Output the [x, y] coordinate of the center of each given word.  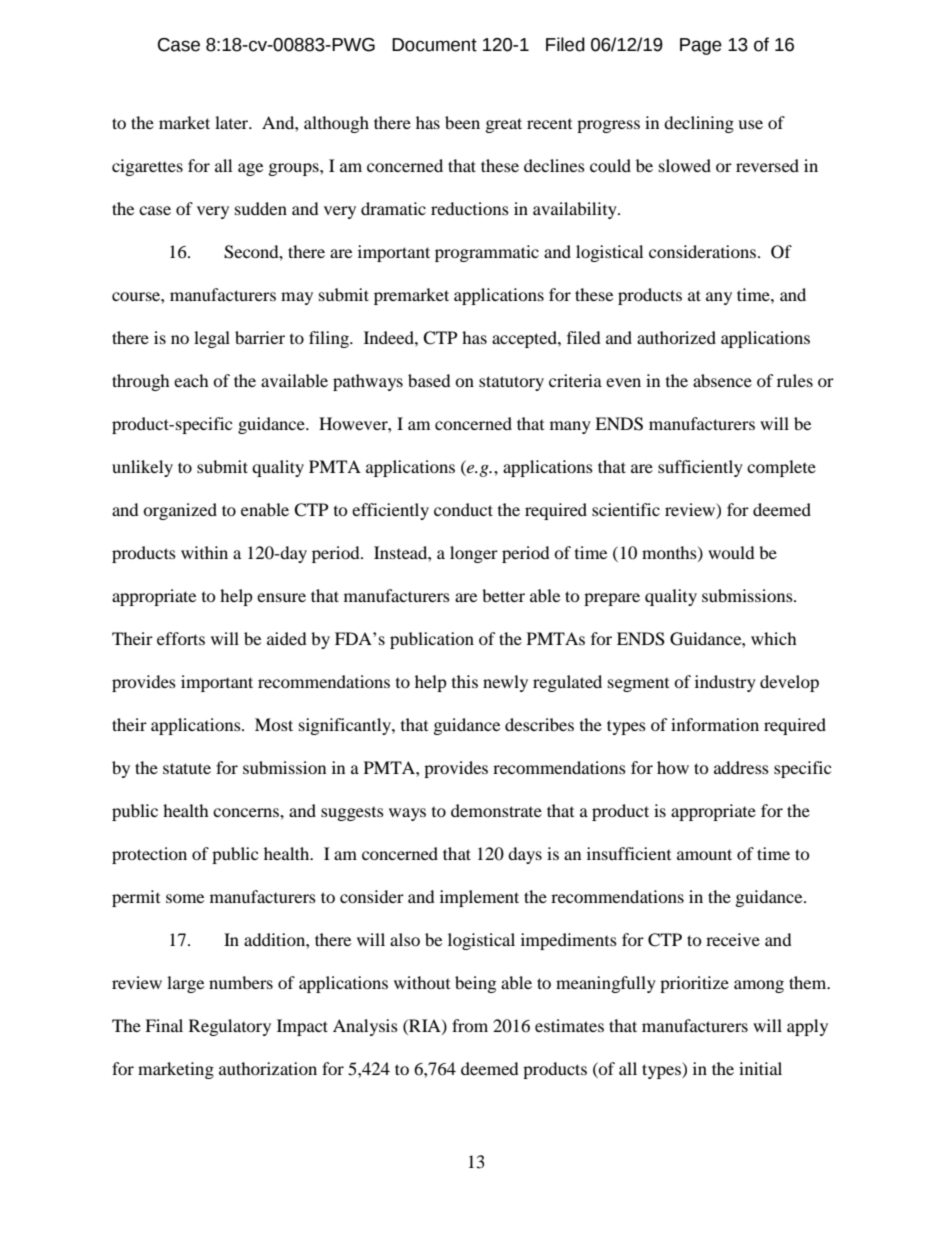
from [470, 1025]
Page [701, 46]
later [233, 122]
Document [434, 45]
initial [760, 1068]
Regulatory [230, 1027]
